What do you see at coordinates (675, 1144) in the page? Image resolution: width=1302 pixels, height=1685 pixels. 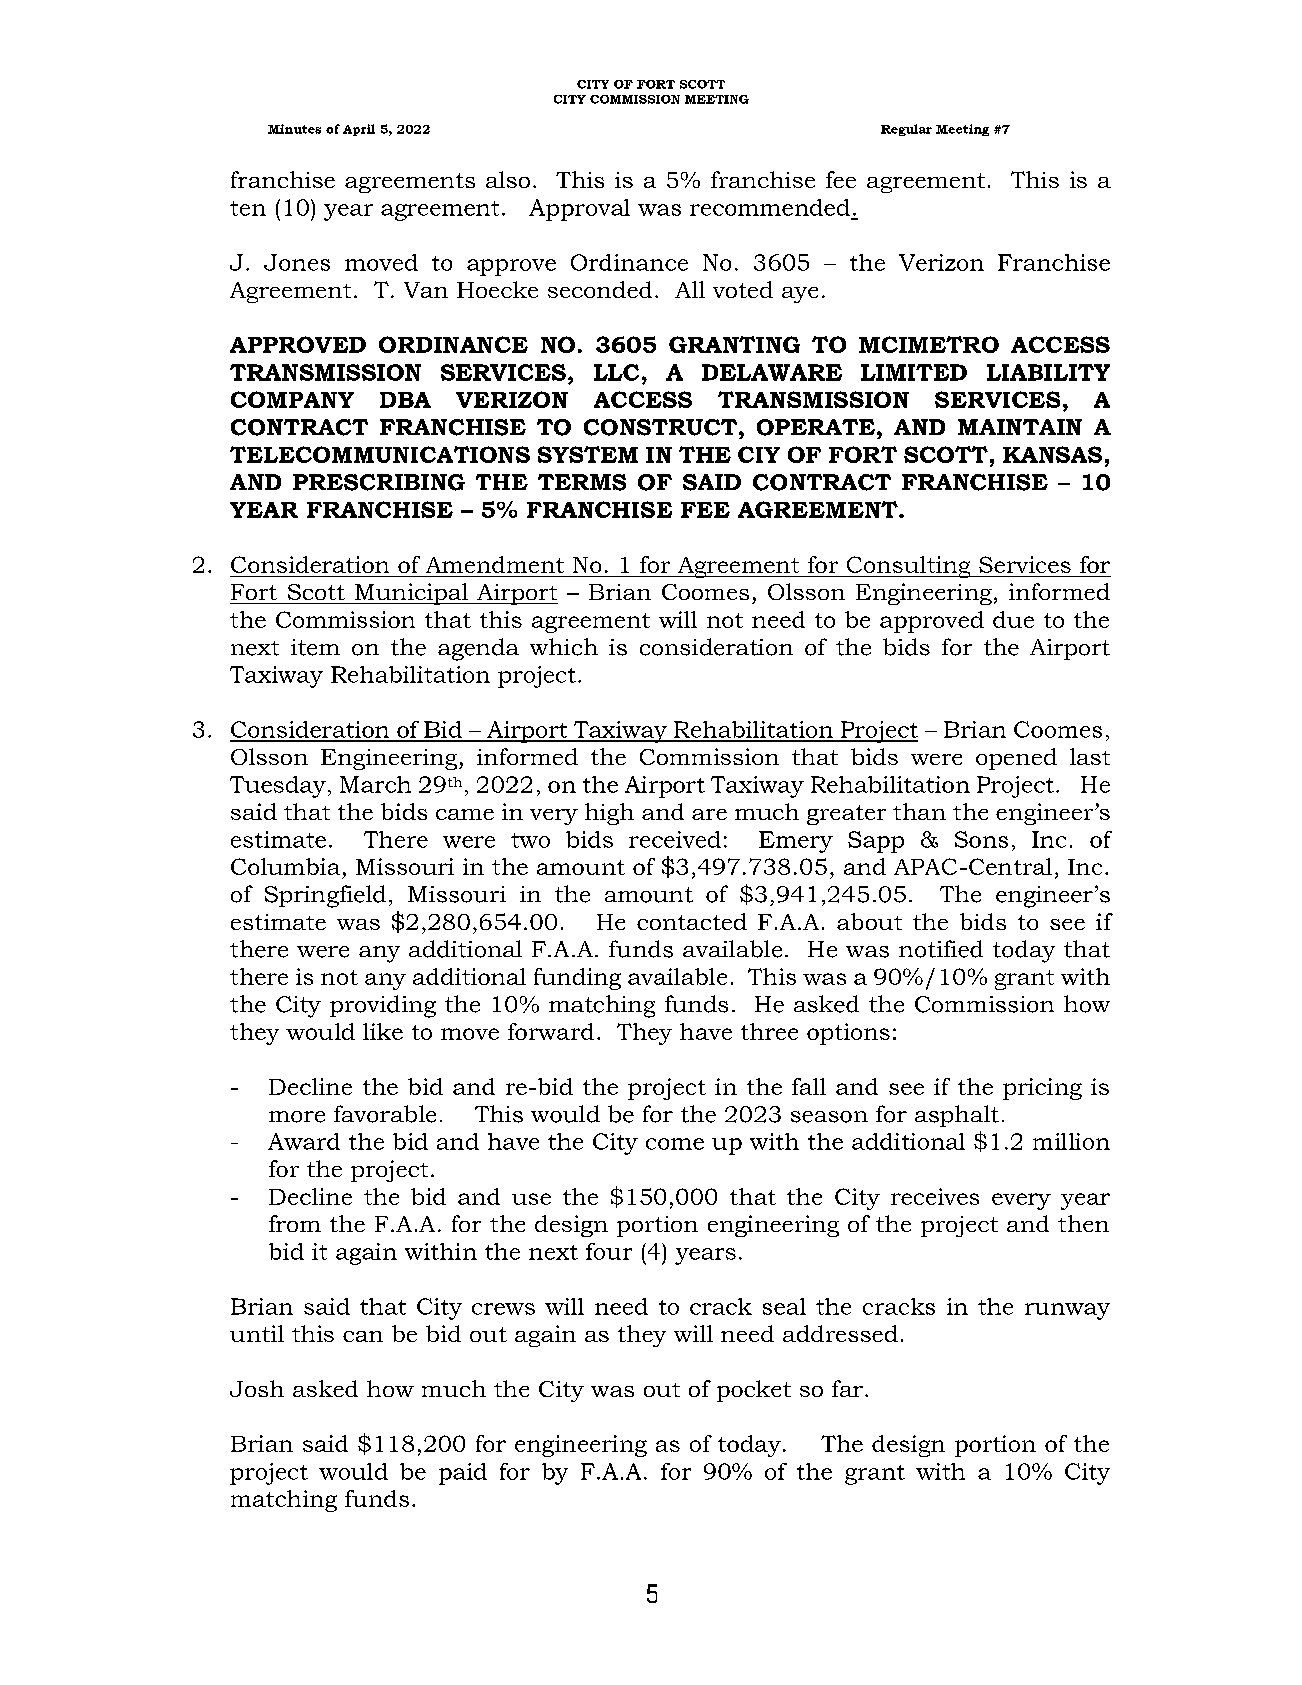 I see `come` at bounding box center [675, 1144].
